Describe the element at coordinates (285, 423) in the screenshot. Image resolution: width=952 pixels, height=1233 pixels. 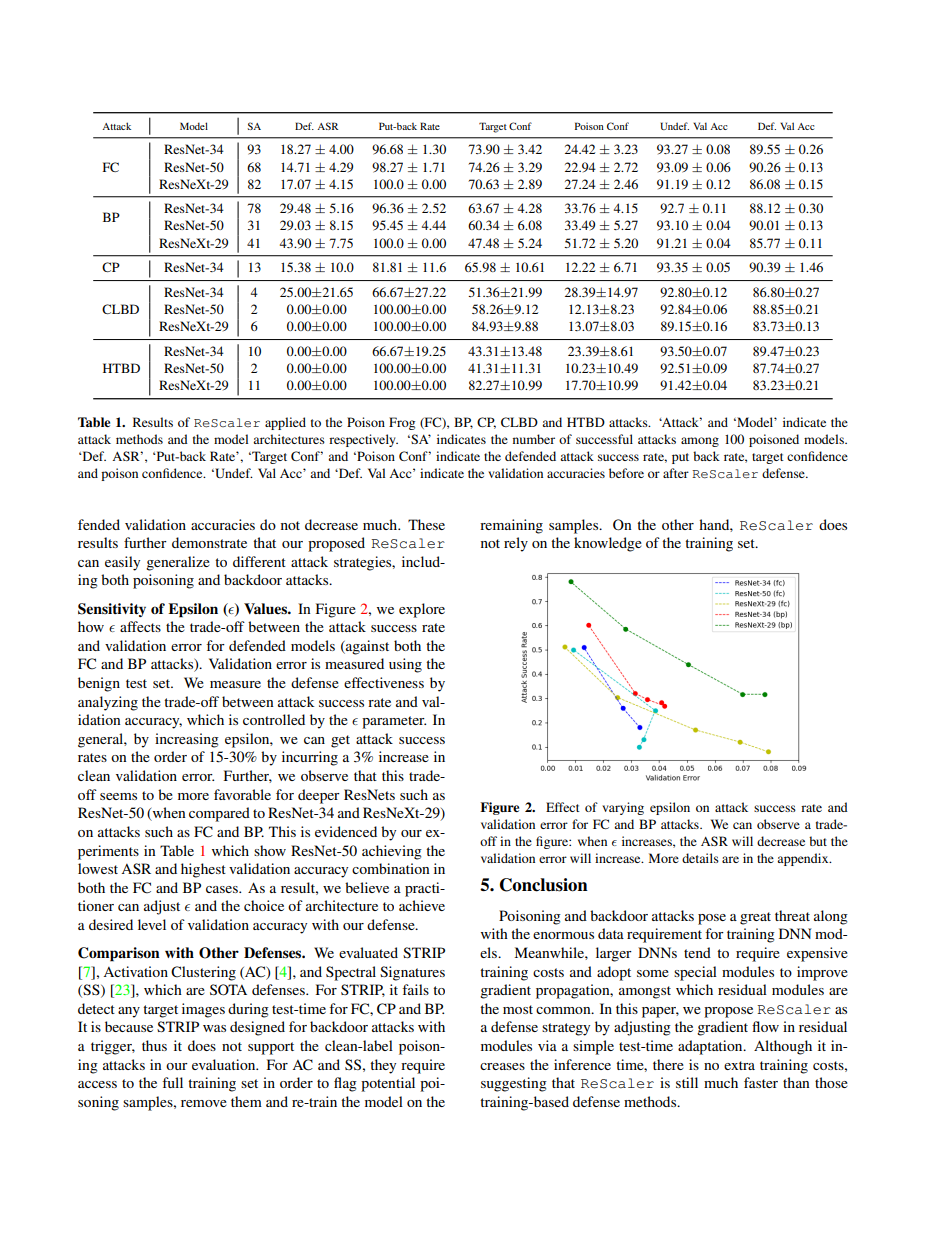
I see `applied` at that location.
